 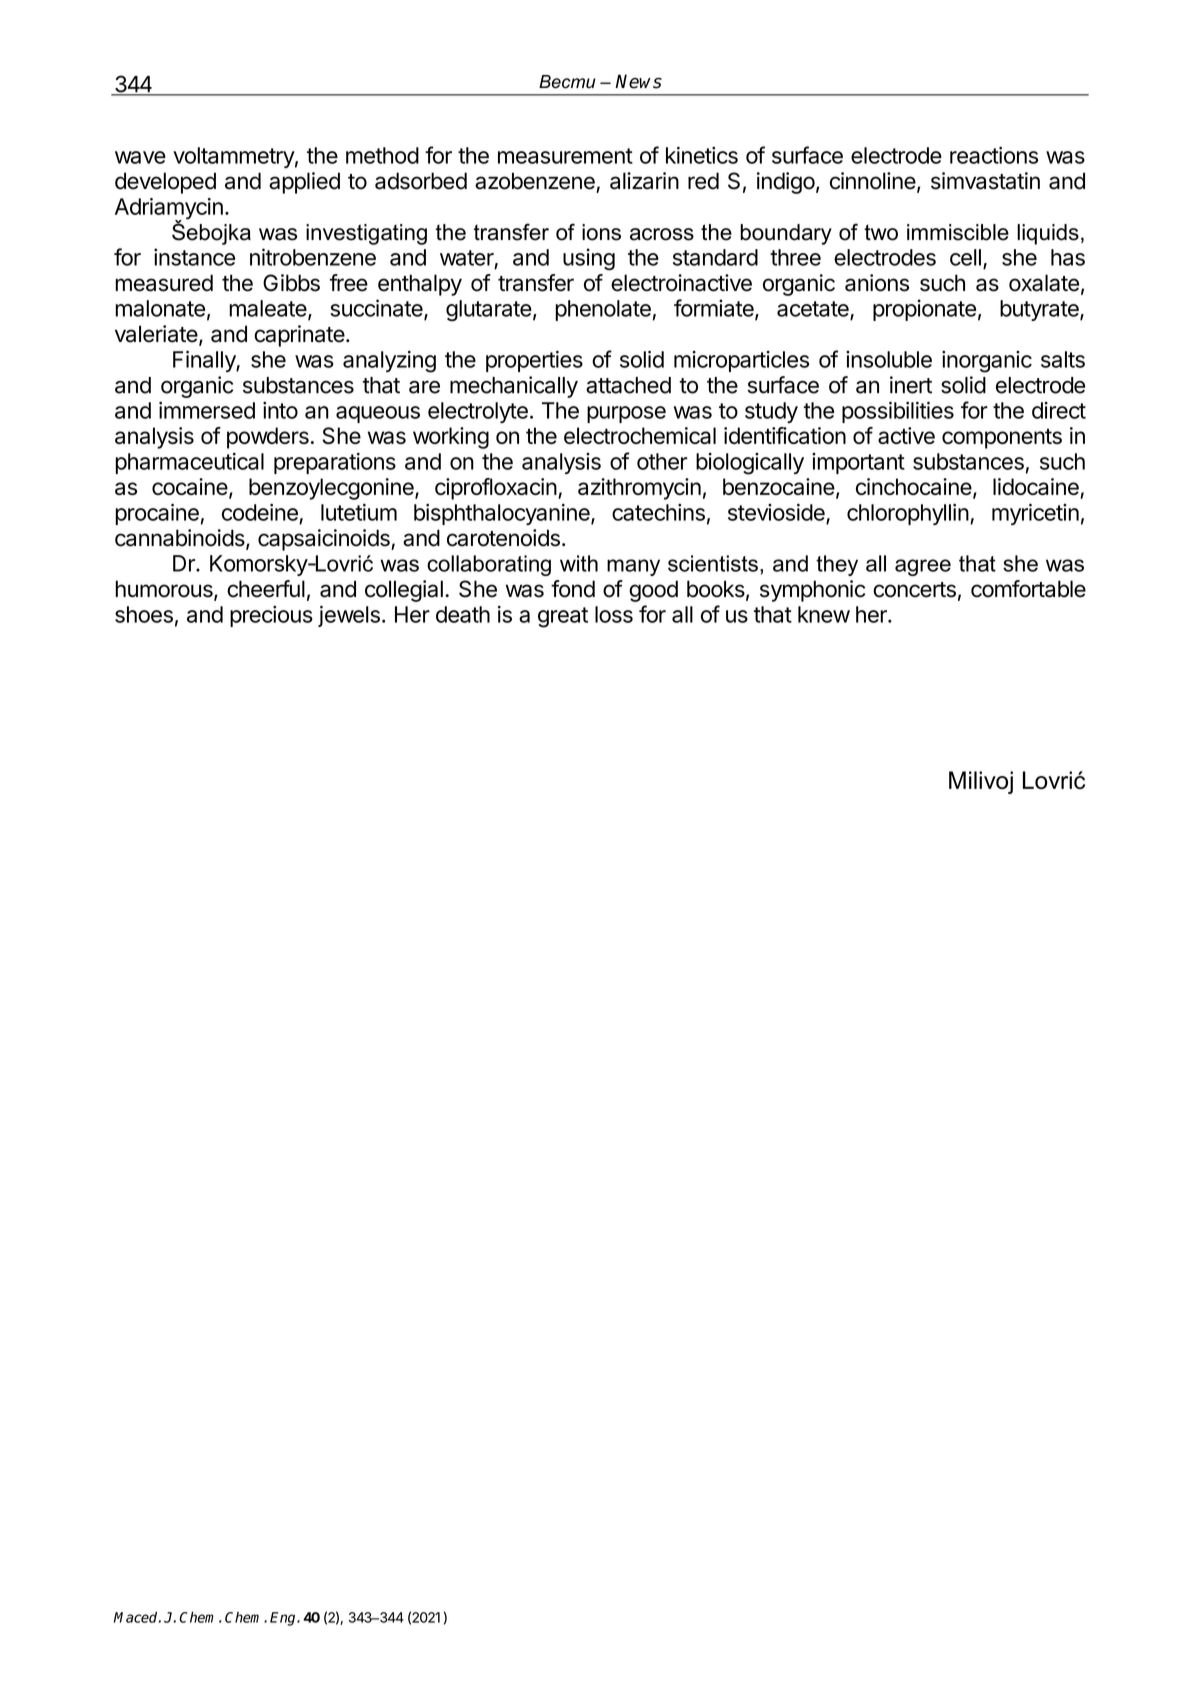 I want to click on Eng, so click(x=284, y=1619).
